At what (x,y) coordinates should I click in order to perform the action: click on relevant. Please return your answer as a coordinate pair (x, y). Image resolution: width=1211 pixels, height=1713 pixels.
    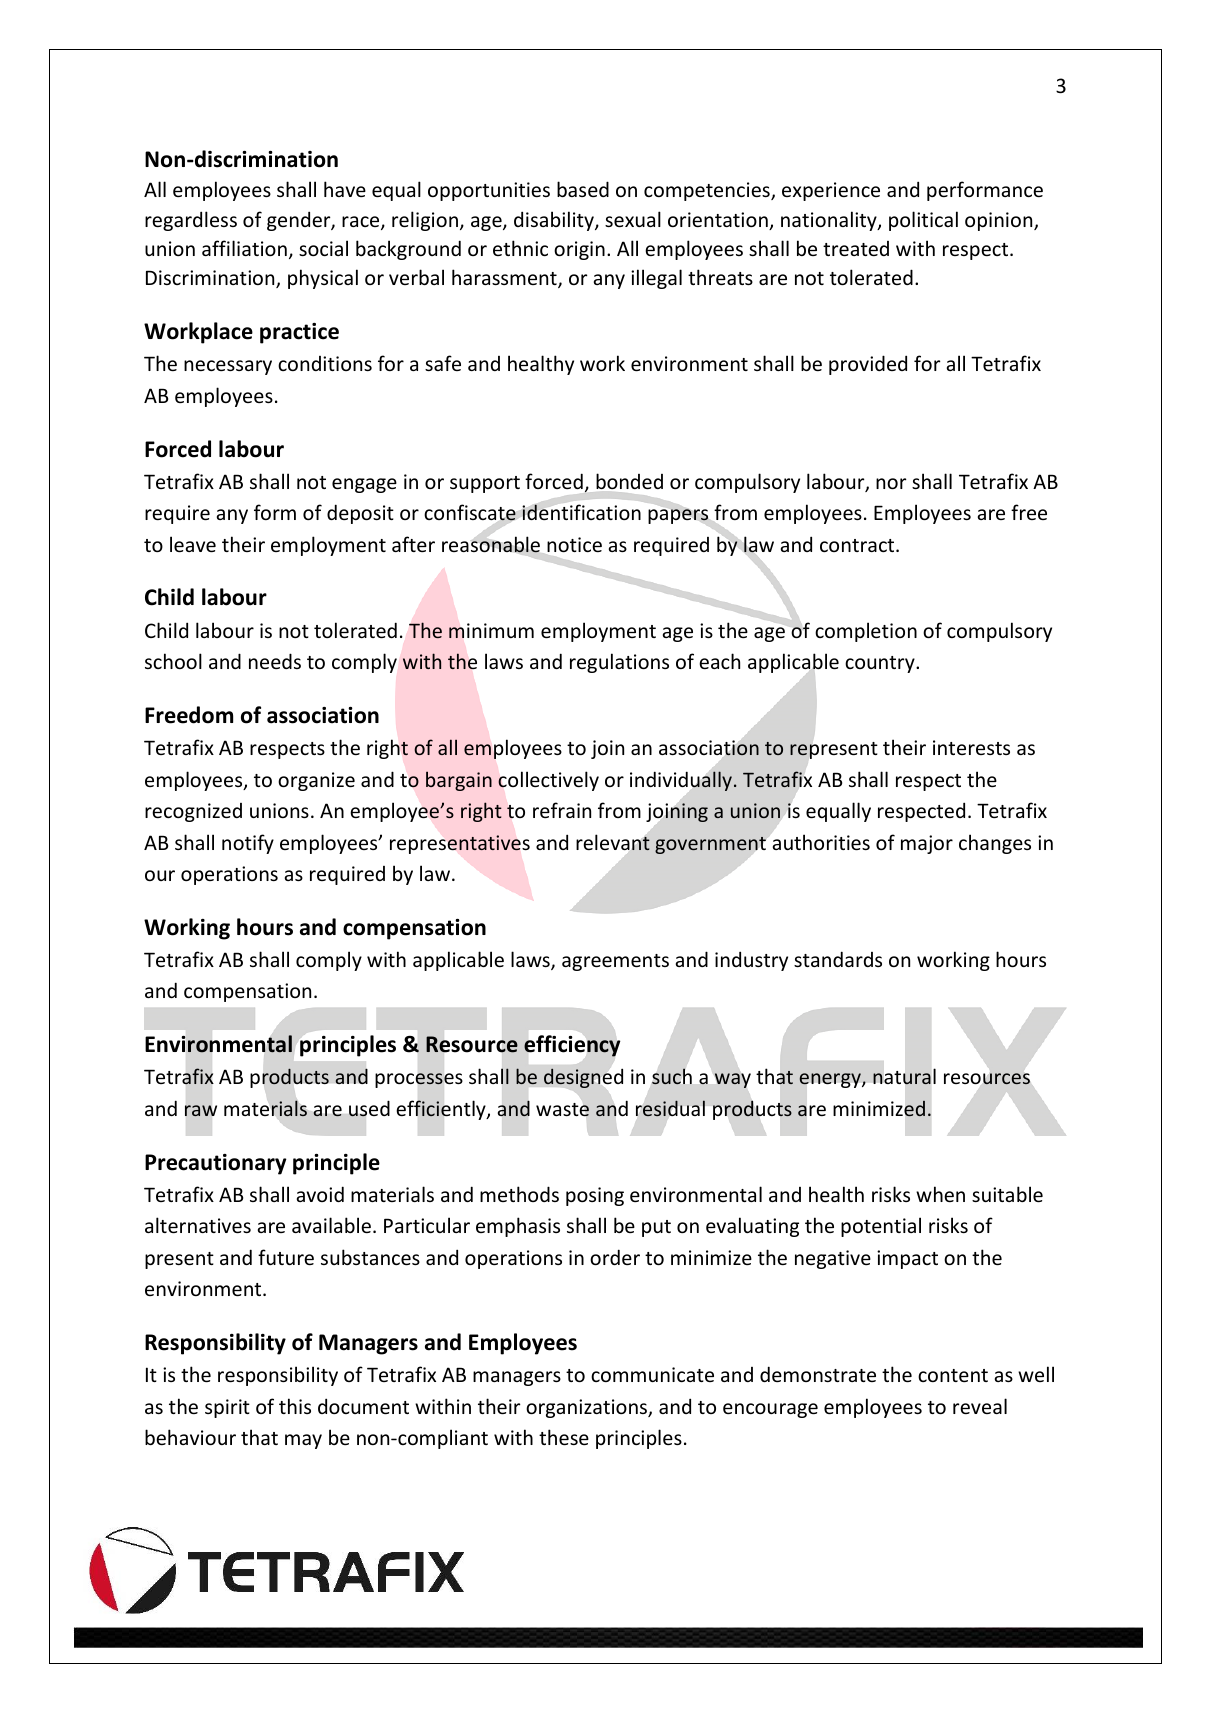
    Looking at the image, I should click on (613, 842).
